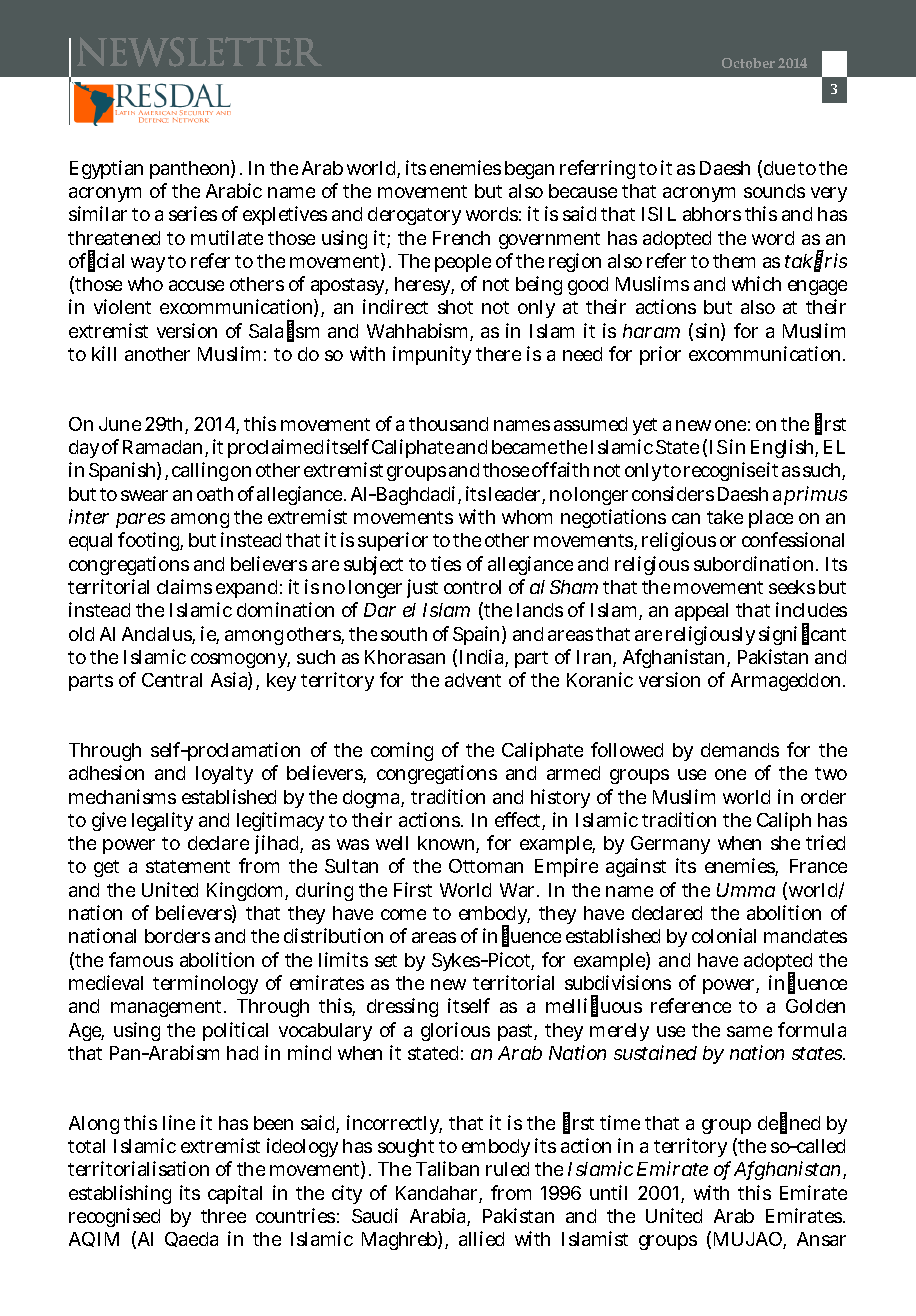  I want to click on come, so click(403, 914).
